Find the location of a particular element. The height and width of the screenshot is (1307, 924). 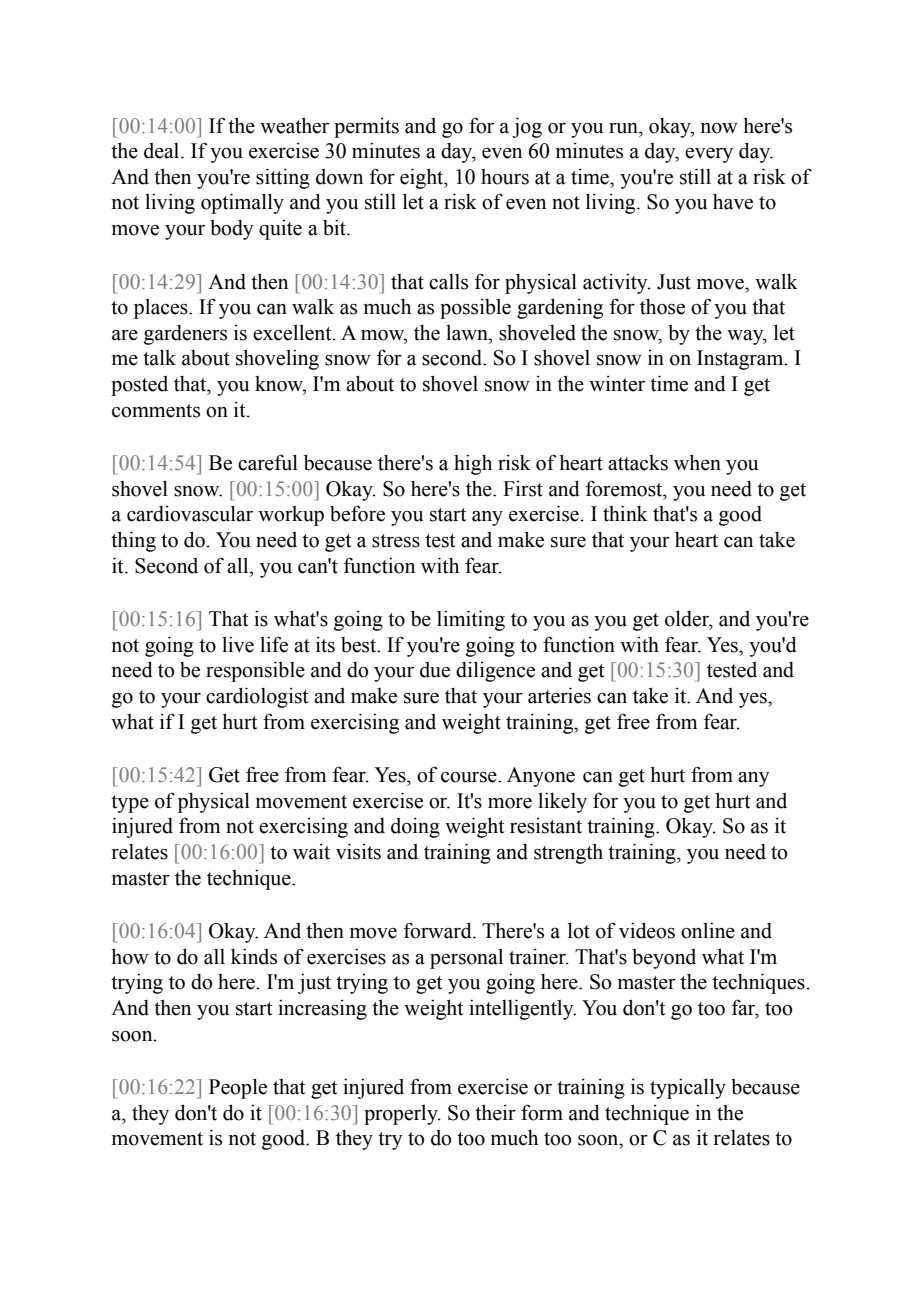

typically is located at coordinates (688, 1088).
